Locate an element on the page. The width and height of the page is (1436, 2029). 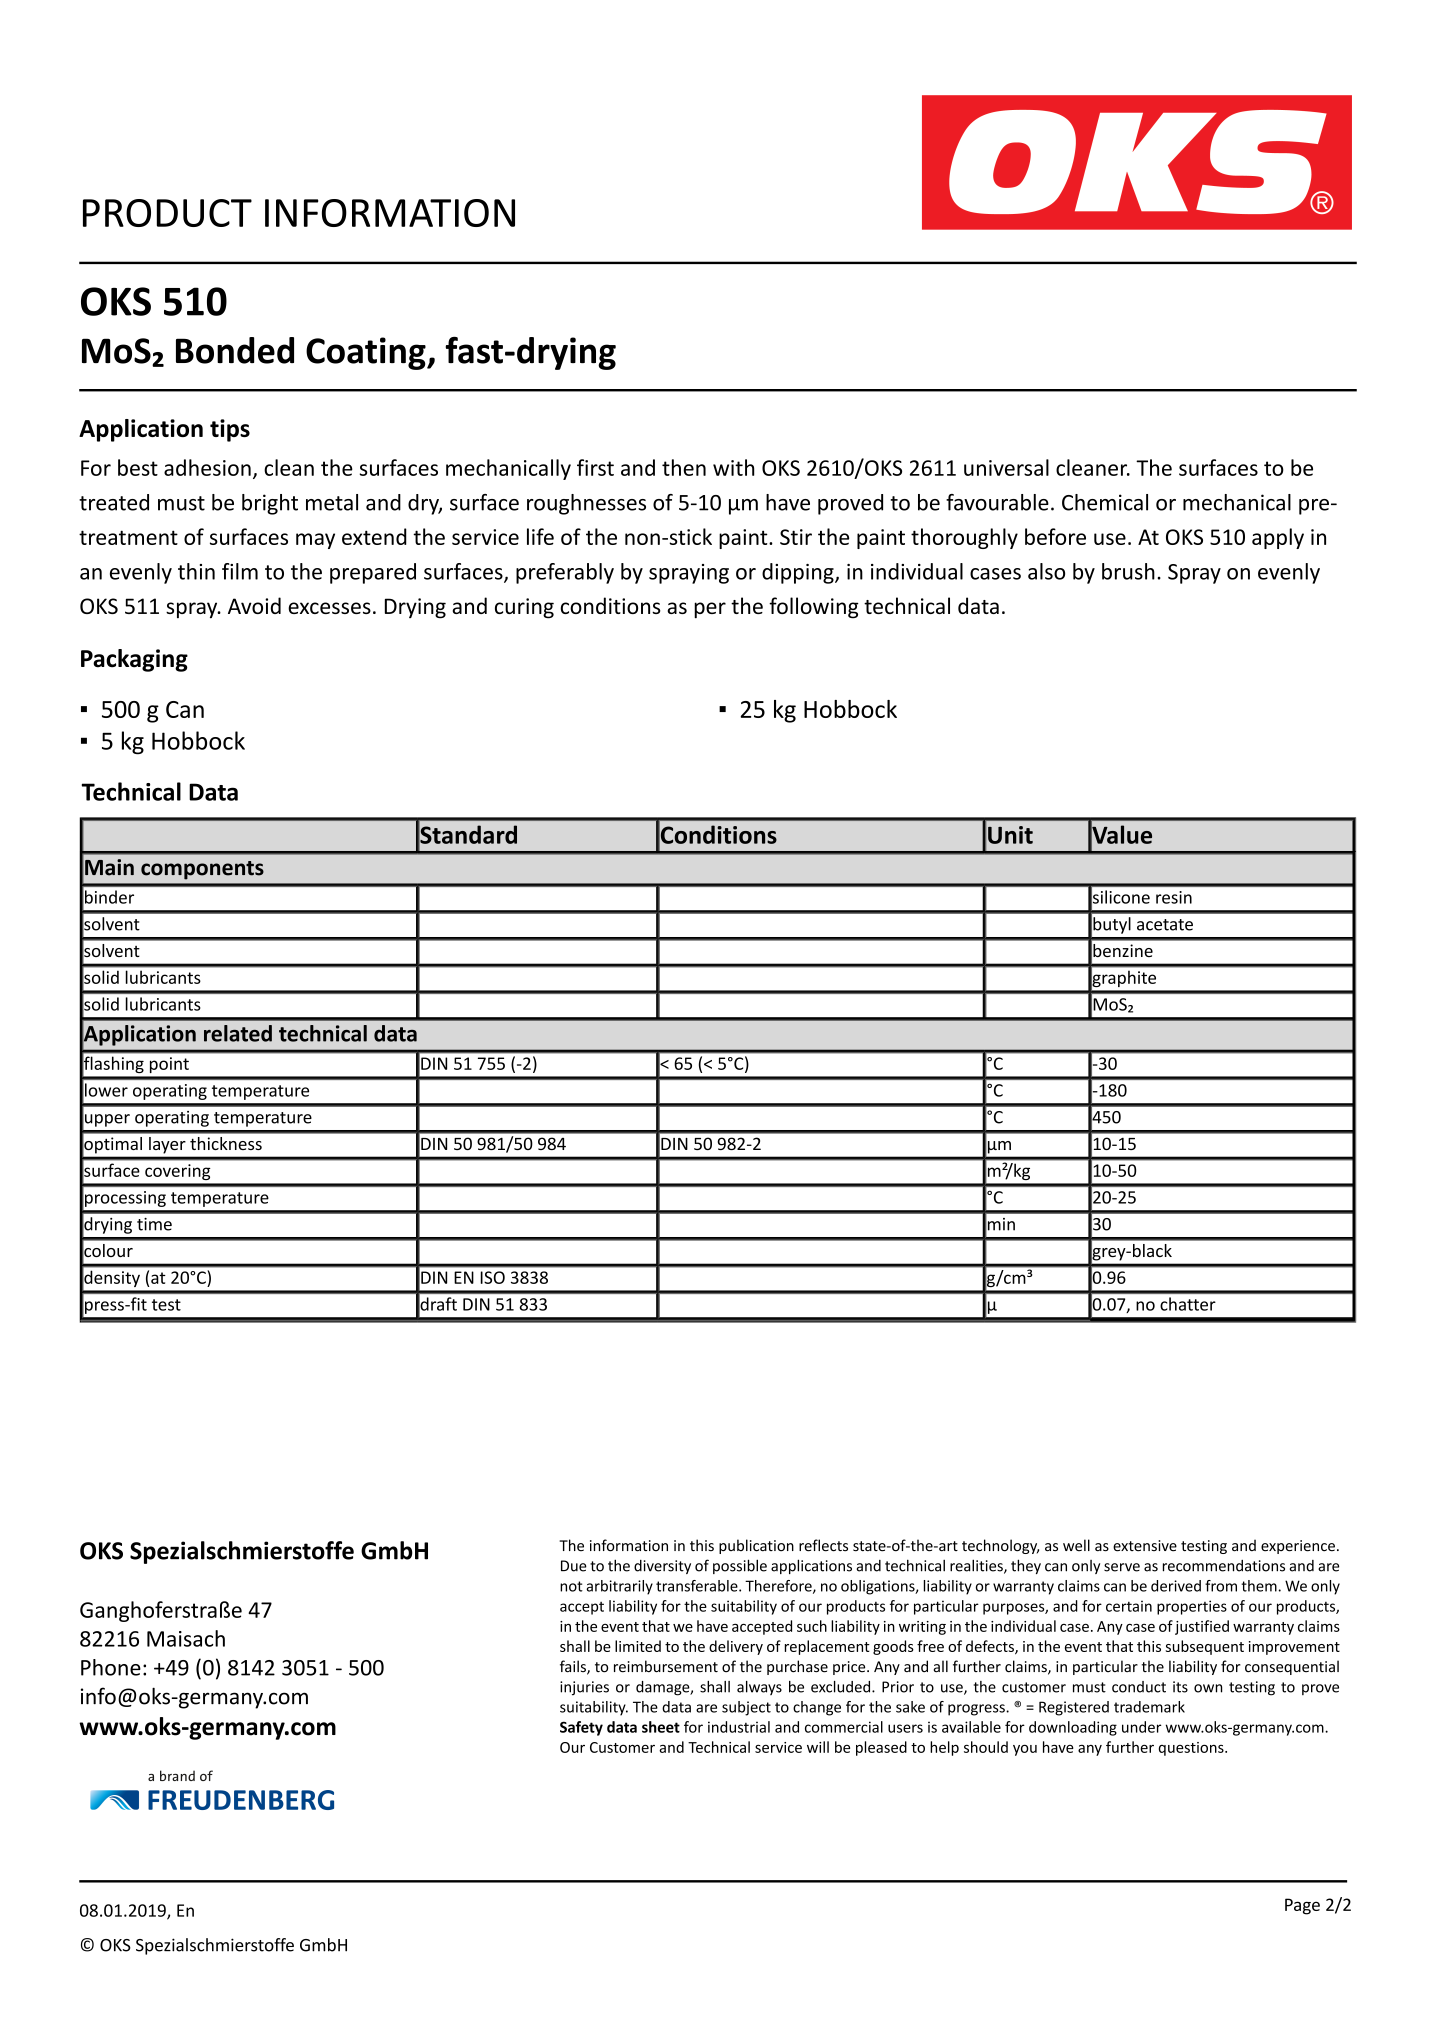
Unit is located at coordinates (1010, 835).
